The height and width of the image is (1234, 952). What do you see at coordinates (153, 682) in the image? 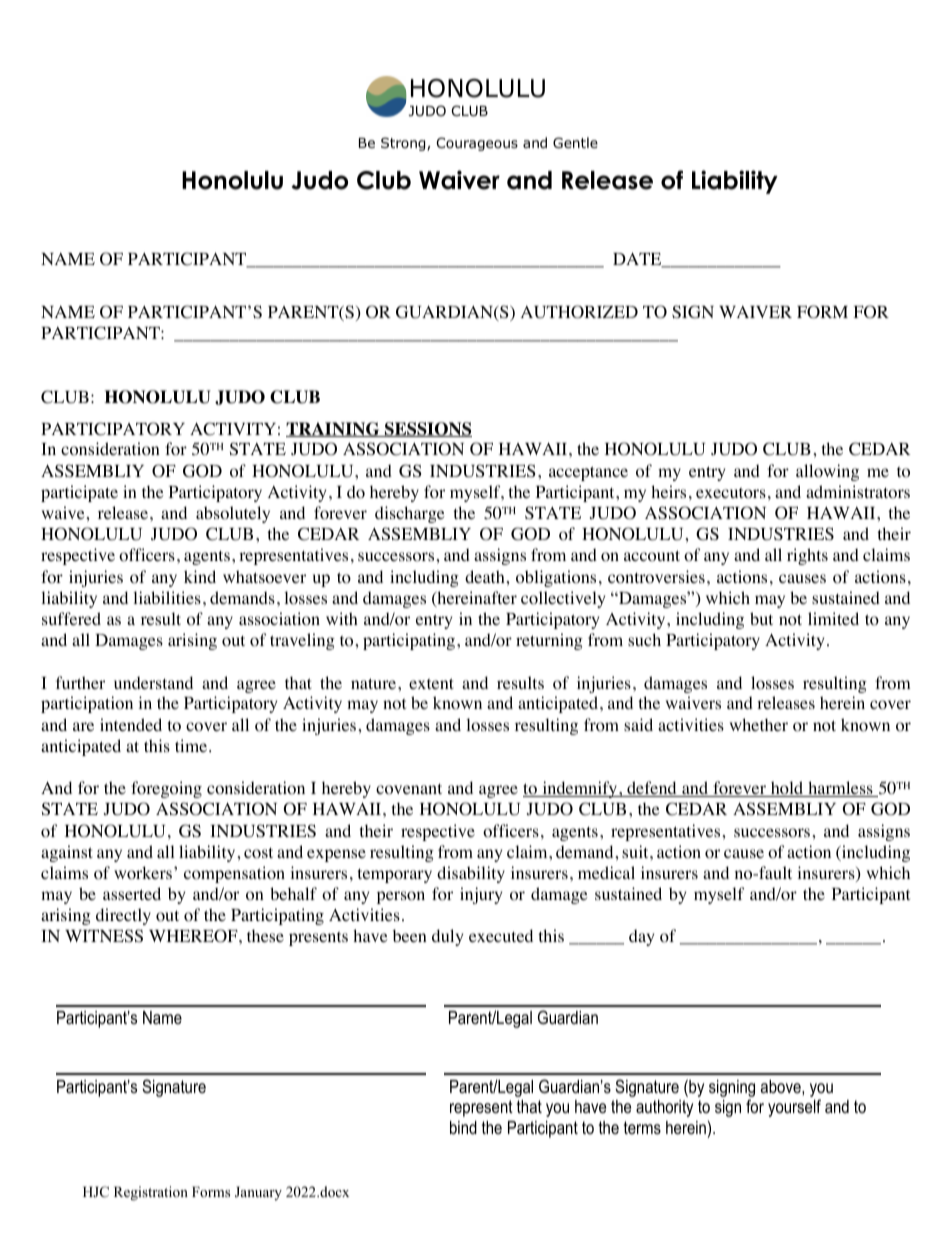
I see `understand` at bounding box center [153, 682].
